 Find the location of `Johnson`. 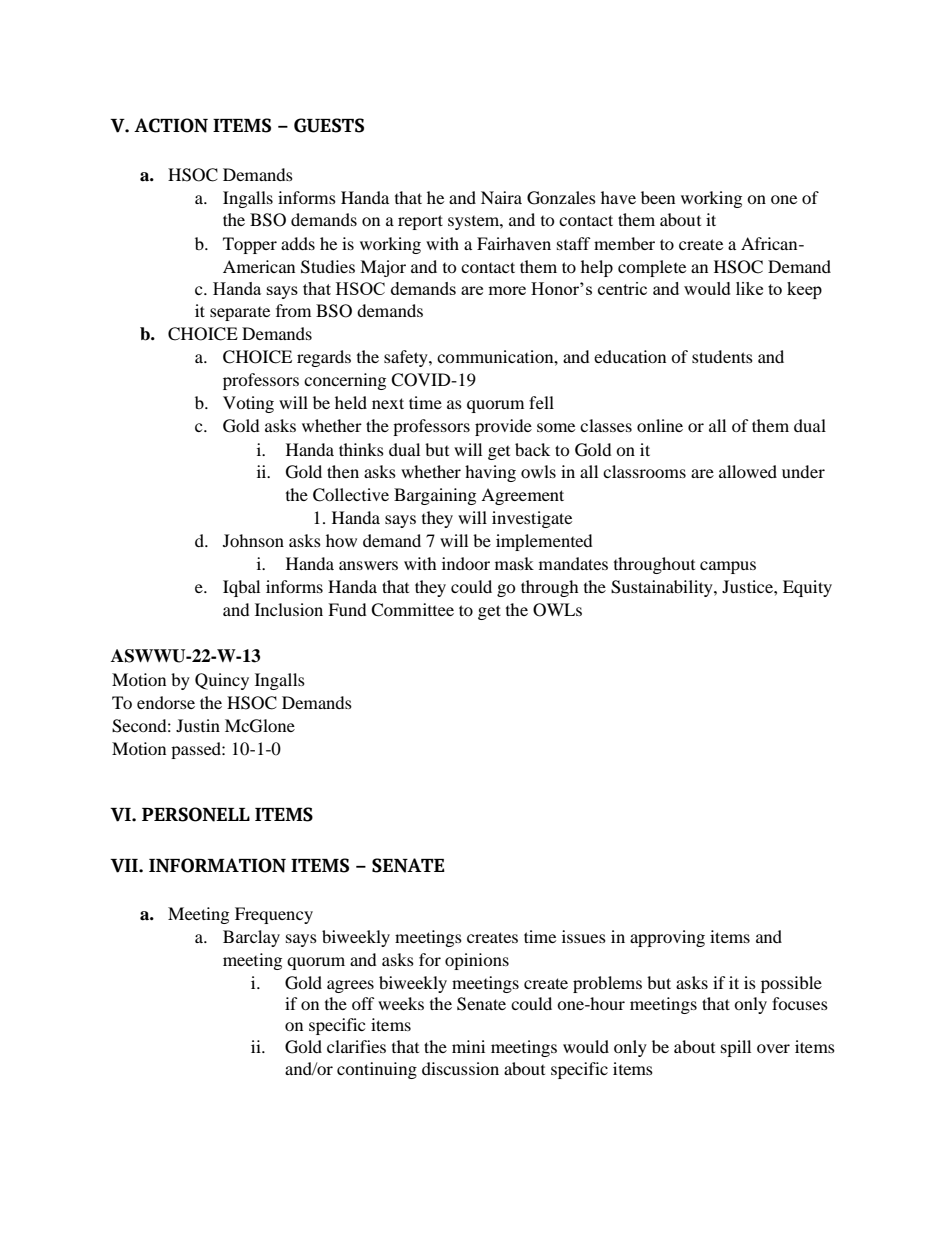

Johnson is located at coordinates (253, 540).
